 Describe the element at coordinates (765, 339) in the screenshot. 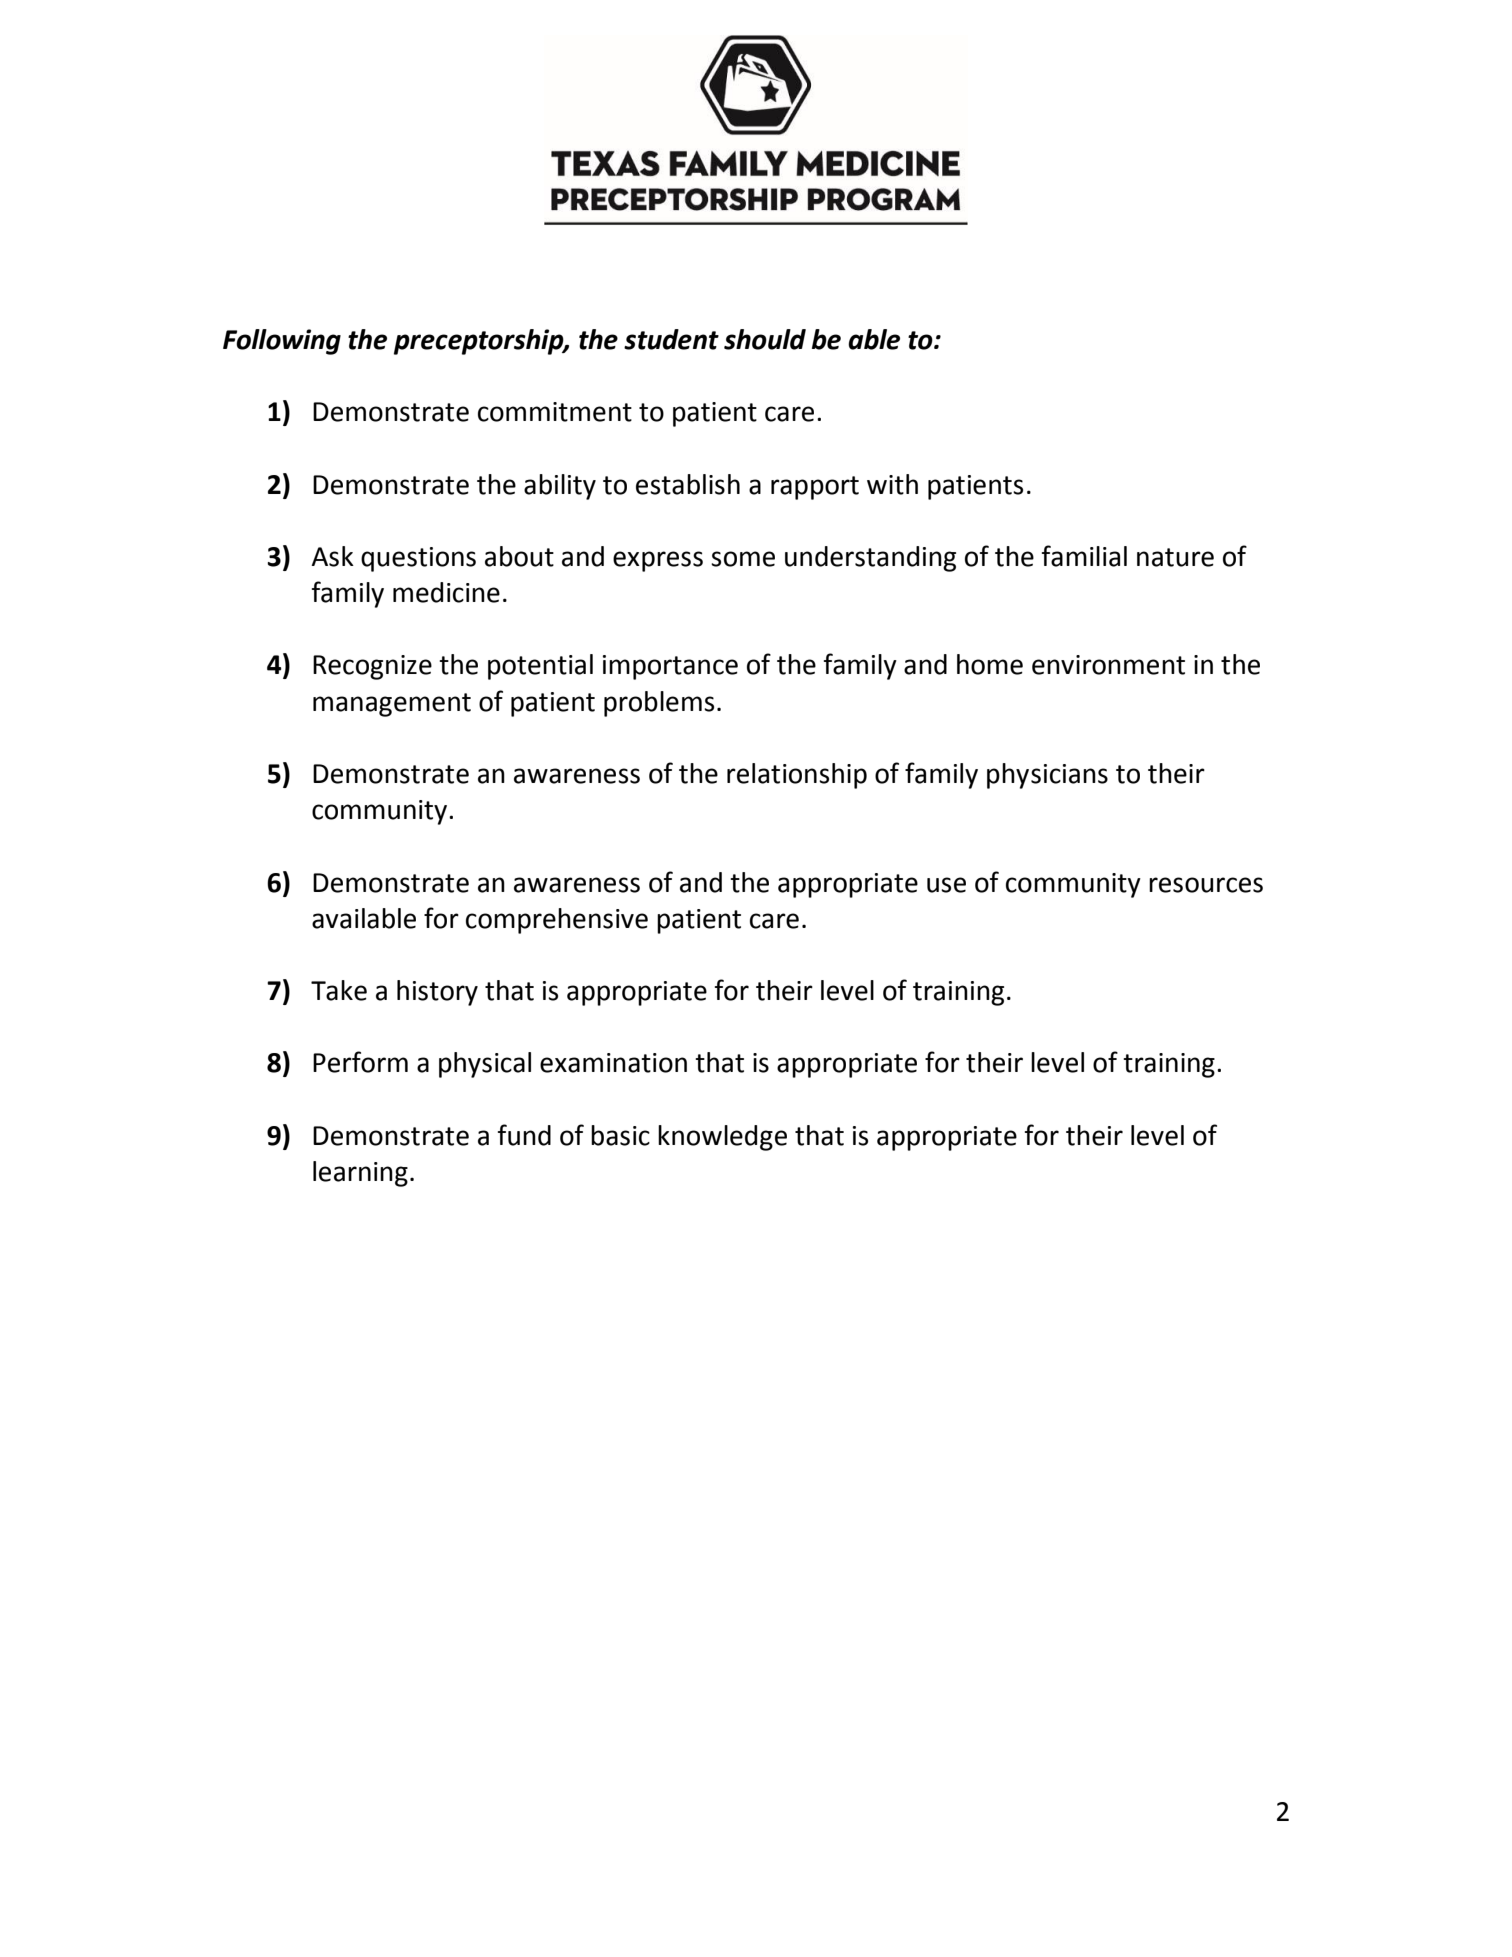

I see `should` at that location.
